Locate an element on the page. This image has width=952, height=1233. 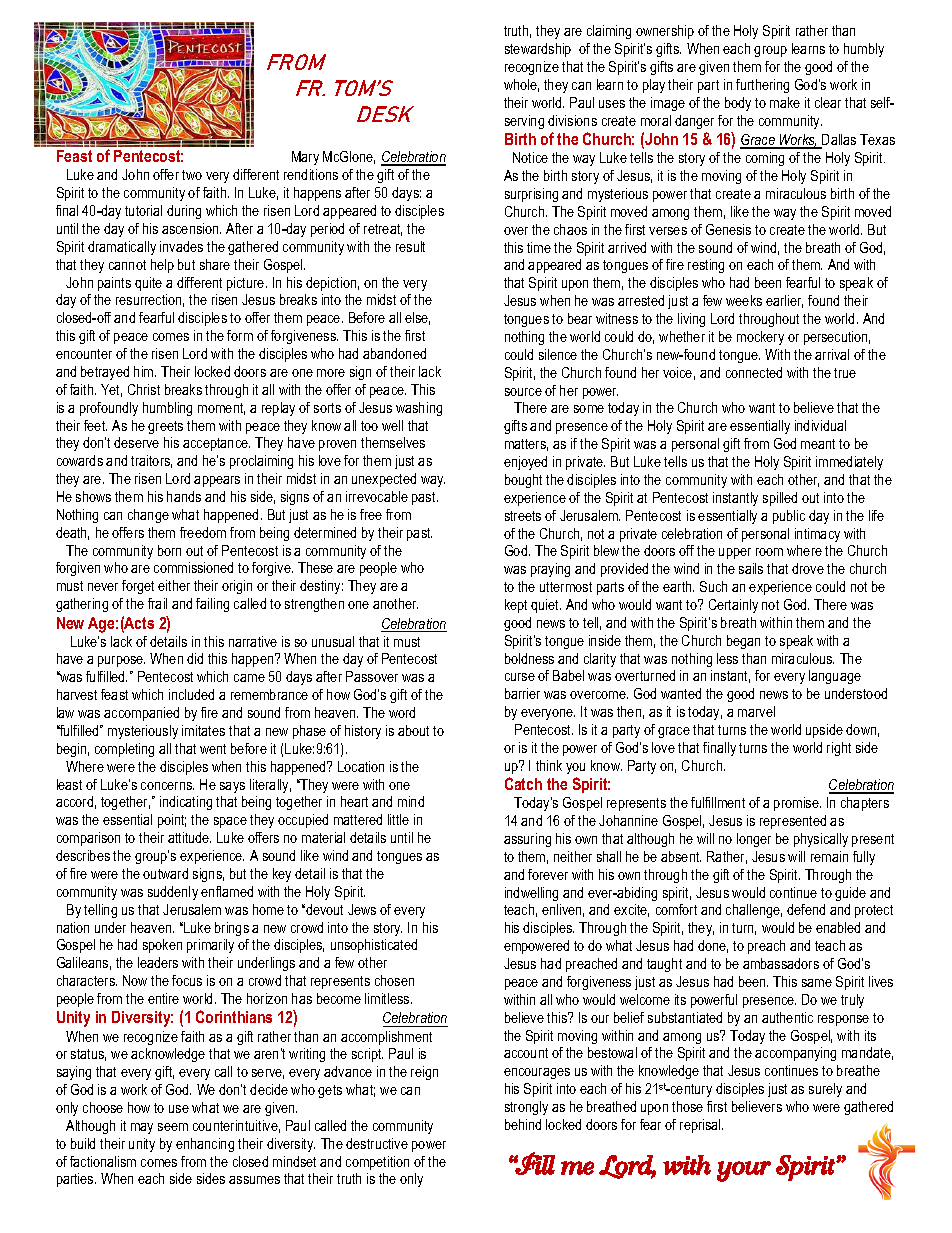
reprisal is located at coordinates (701, 1126).
